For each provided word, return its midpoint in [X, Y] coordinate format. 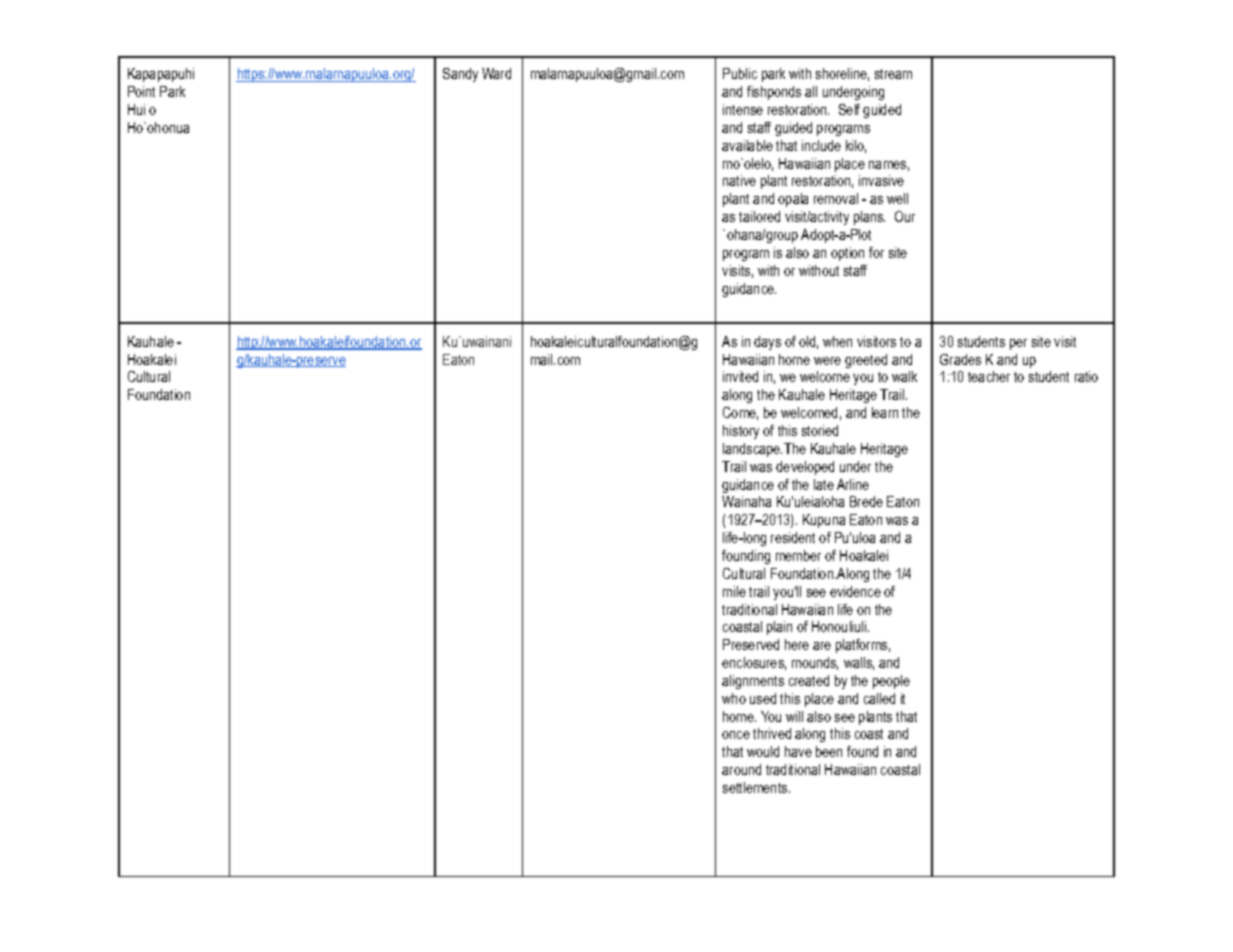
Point [141, 91]
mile [734, 591]
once [736, 735]
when [837, 341]
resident [793, 537]
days [767, 343]
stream [893, 74]
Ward [496, 73]
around [741, 769]
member [798, 555]
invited [740, 376]
